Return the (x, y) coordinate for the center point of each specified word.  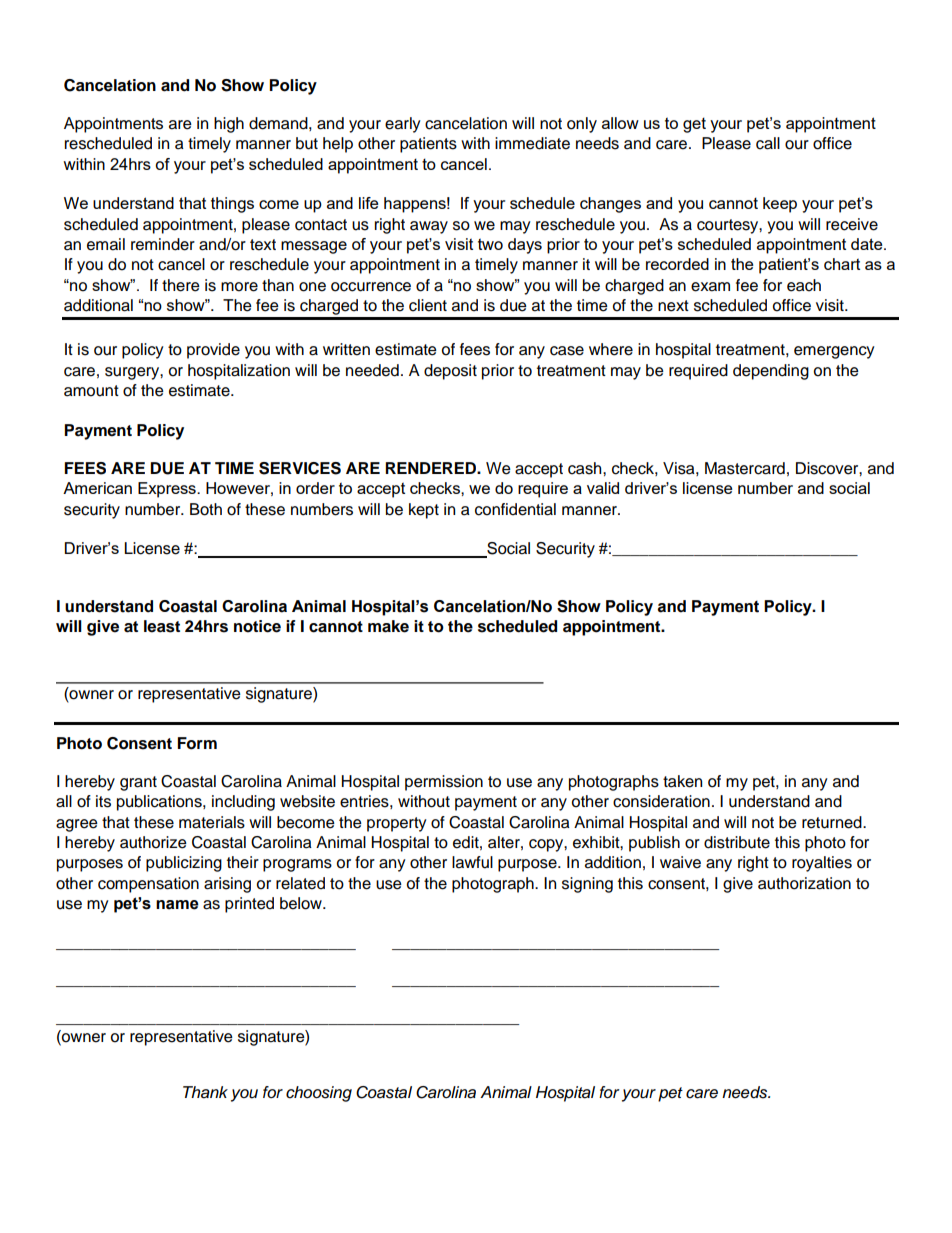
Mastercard (745, 468)
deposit (450, 372)
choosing (319, 1094)
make (388, 626)
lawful (472, 862)
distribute (737, 842)
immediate (532, 143)
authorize (153, 842)
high (229, 125)
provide (213, 351)
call (768, 143)
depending (771, 372)
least (162, 626)
